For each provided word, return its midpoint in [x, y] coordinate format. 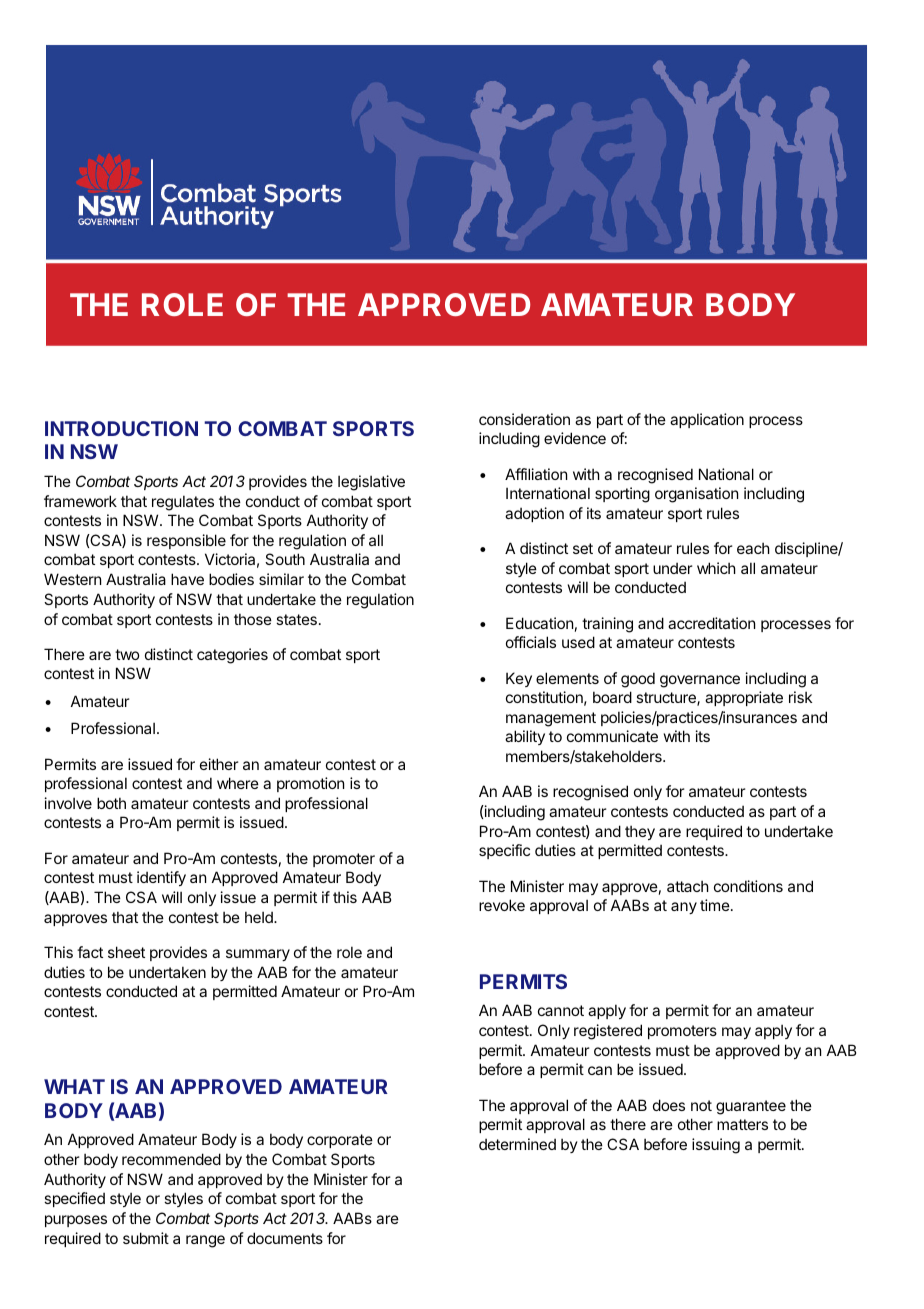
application [707, 420]
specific [504, 851]
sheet [126, 952]
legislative [371, 483]
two [127, 654]
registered [608, 1032]
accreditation [711, 623]
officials [531, 642]
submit [146, 1238]
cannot [561, 1010]
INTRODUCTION [121, 428]
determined [517, 1144]
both [111, 803]
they [640, 832]
